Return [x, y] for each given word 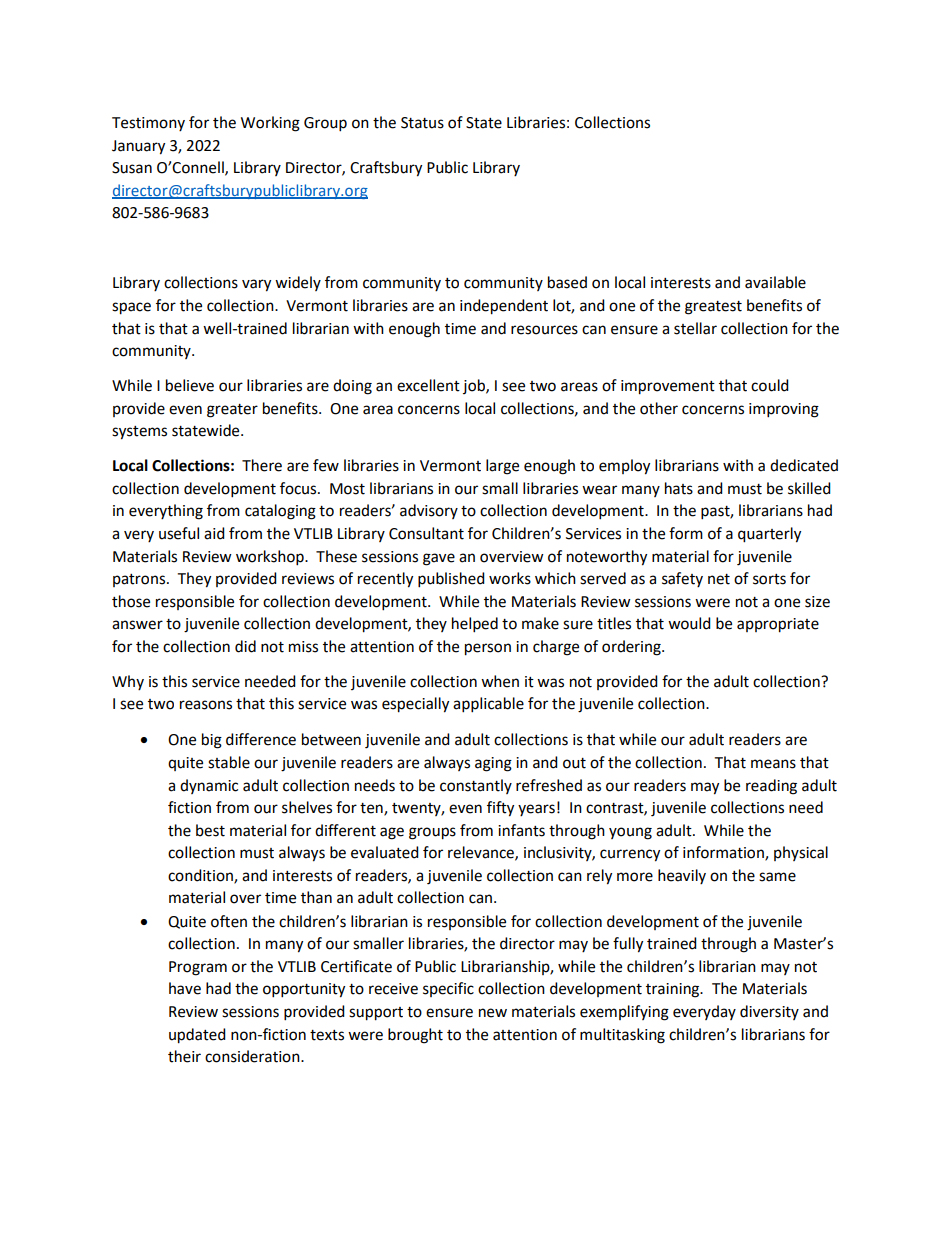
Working [270, 124]
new [493, 1013]
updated [197, 1036]
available [775, 282]
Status [422, 123]
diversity [769, 1012]
